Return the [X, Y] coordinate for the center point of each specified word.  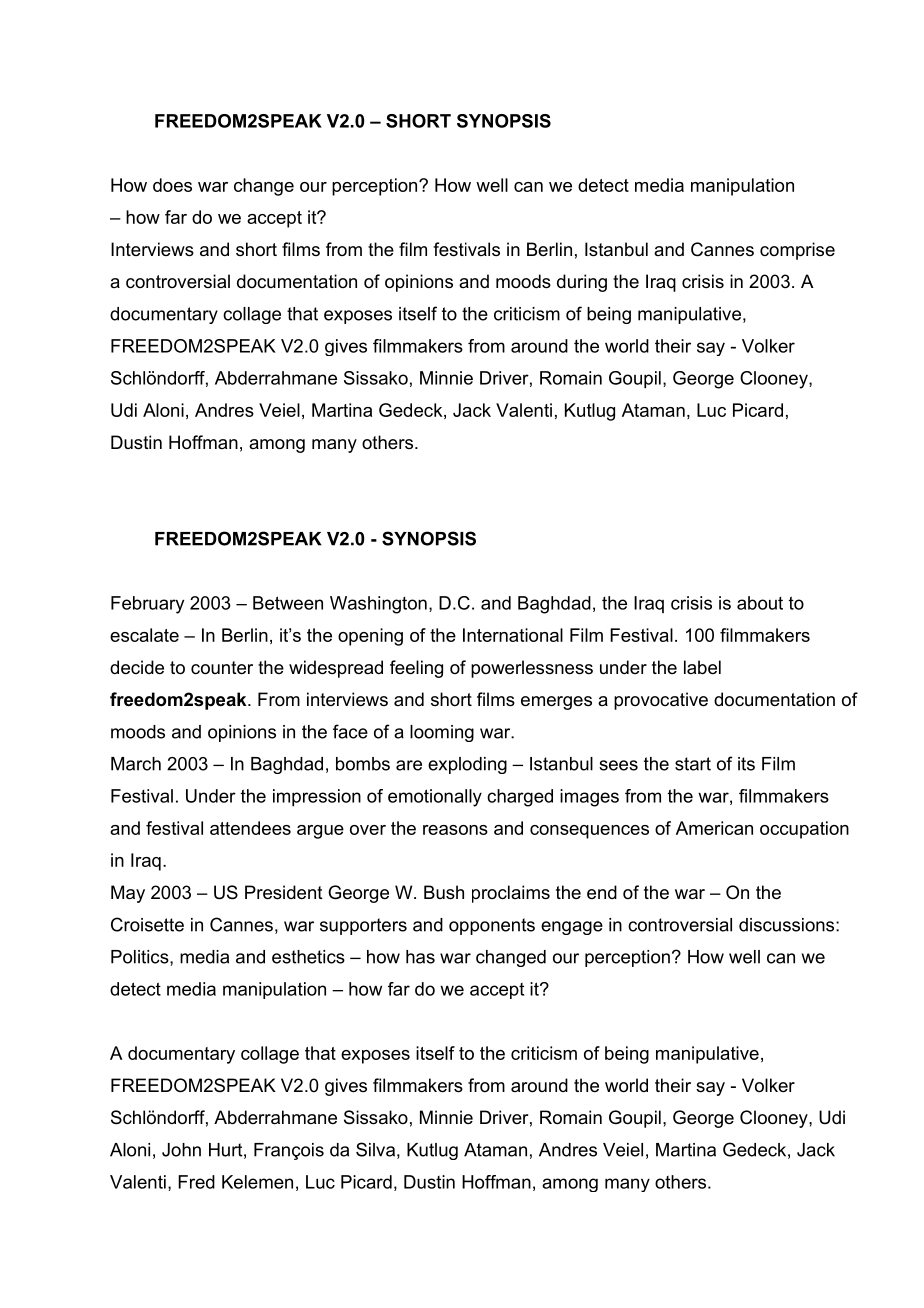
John [181, 1150]
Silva [375, 1149]
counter [222, 668]
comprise [797, 251]
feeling [416, 669]
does [172, 185]
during [582, 283]
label [702, 667]
